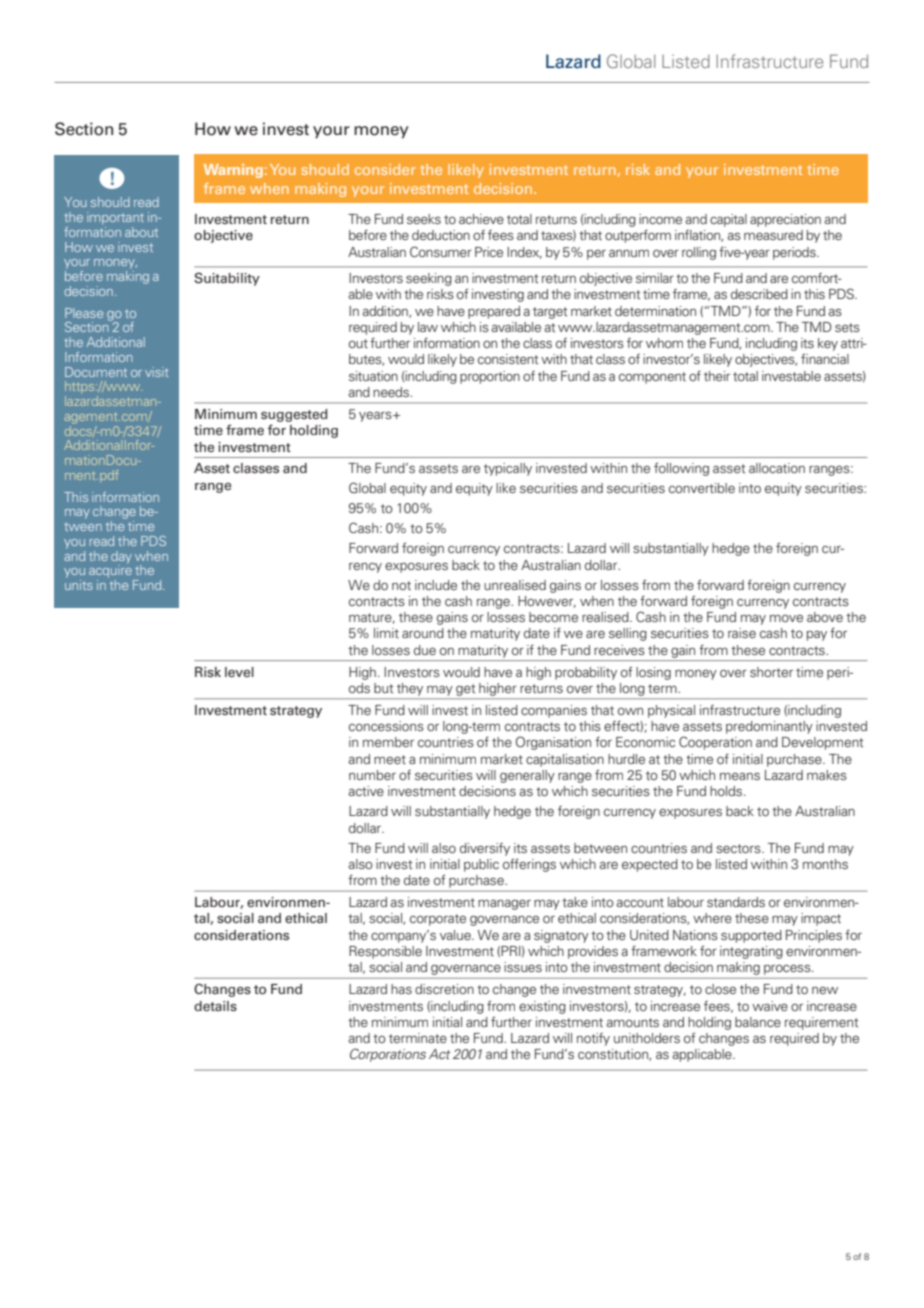 The image size is (924, 1308). I want to click on active, so click(366, 791).
